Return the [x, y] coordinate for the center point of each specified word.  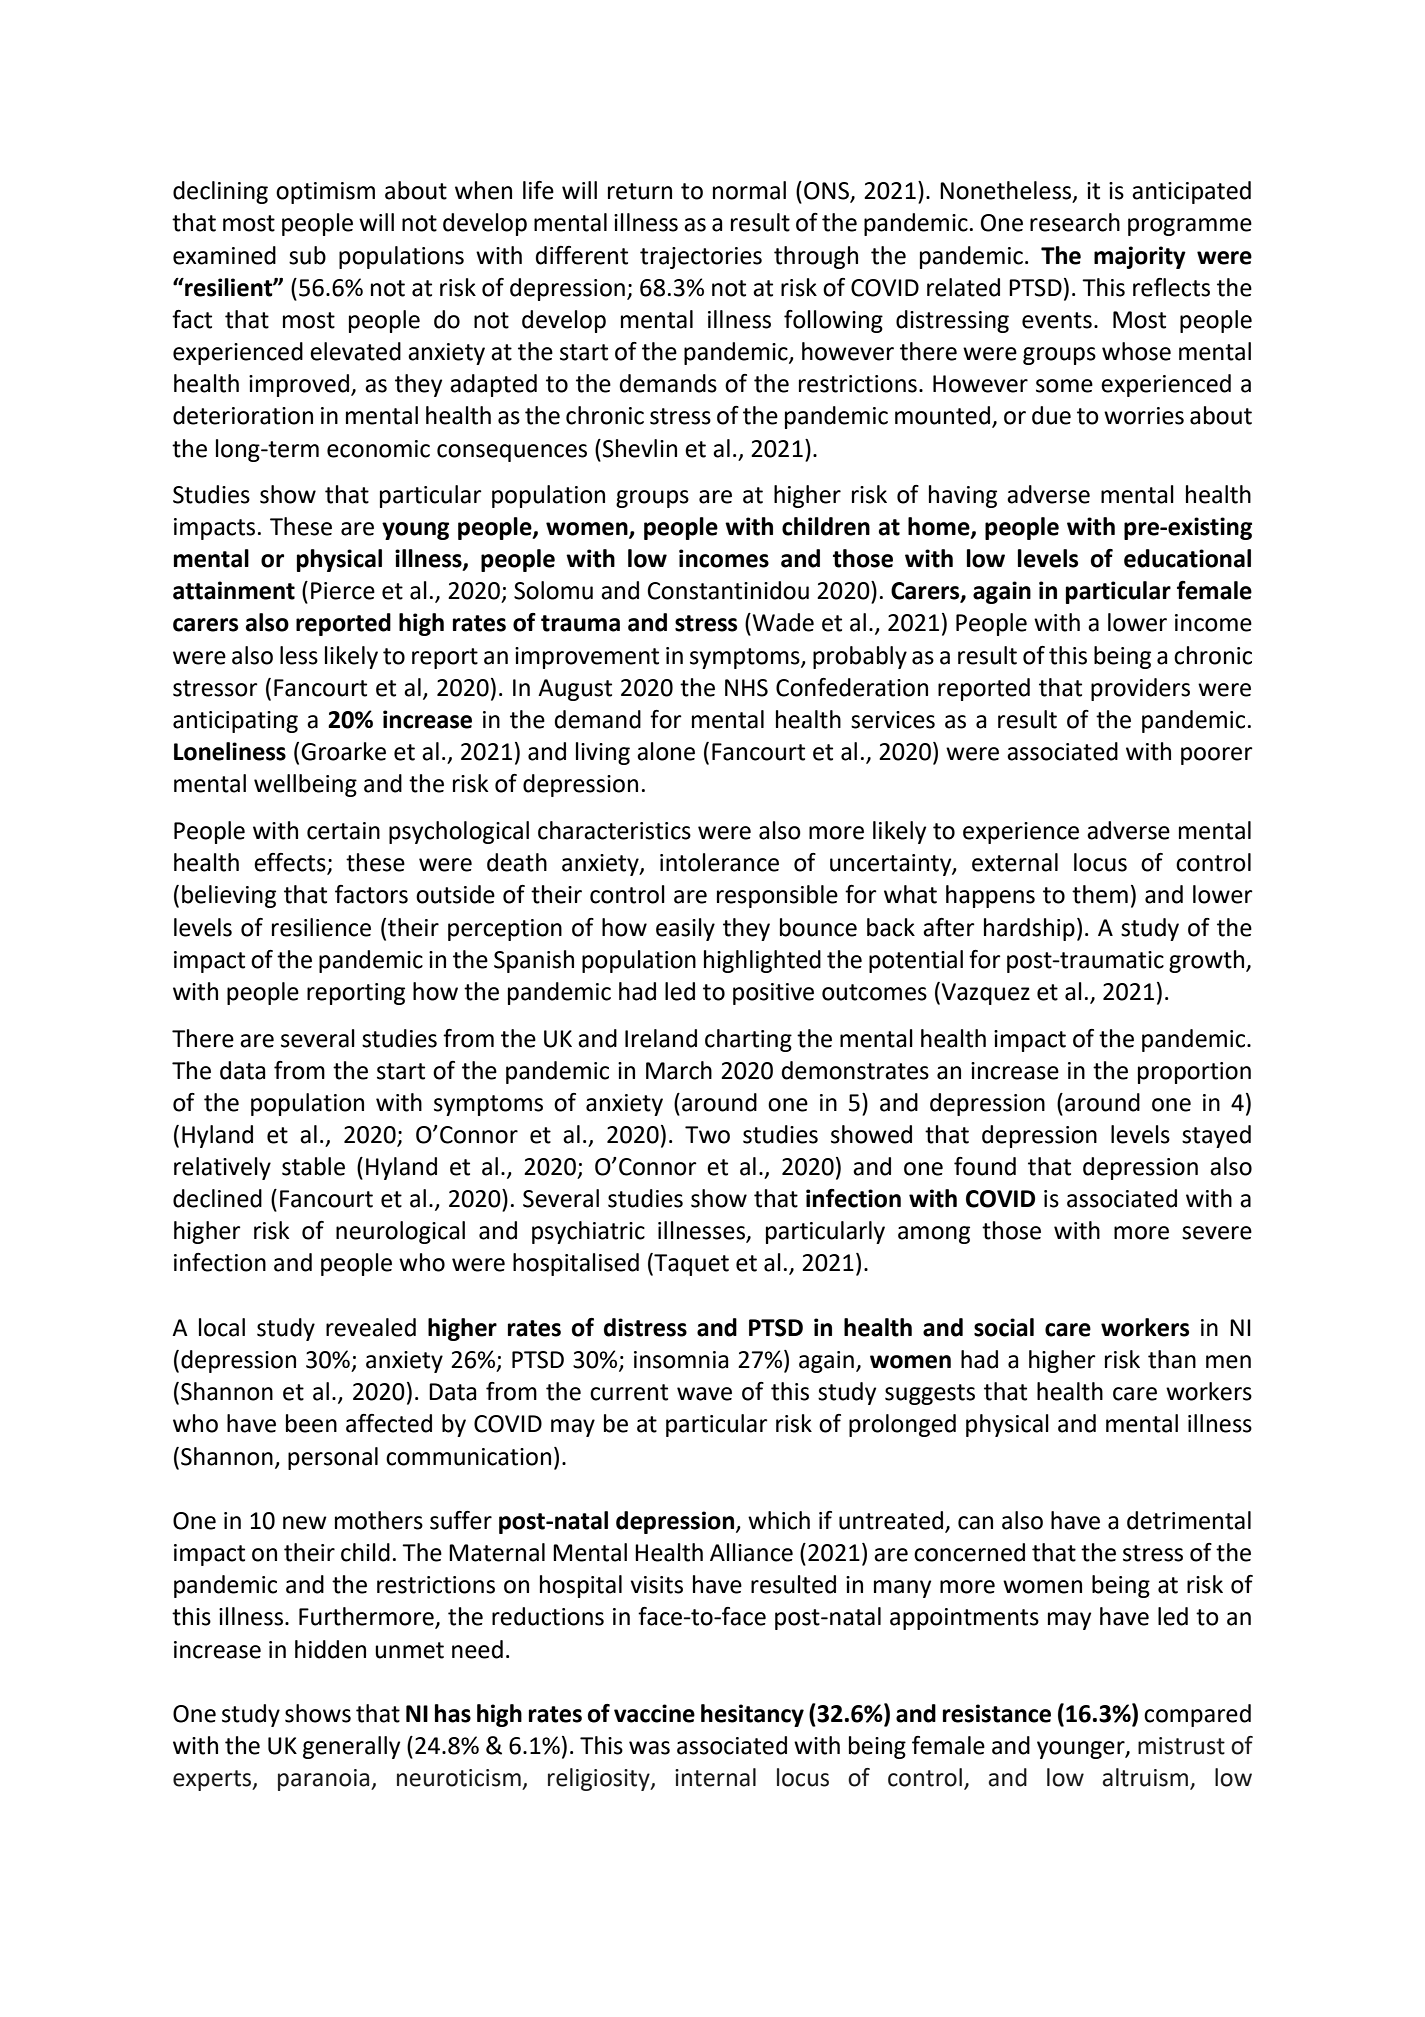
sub [307, 255]
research [1075, 222]
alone [666, 751]
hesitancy [752, 1715]
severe [1217, 1233]
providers [1140, 689]
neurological [400, 1232]
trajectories [701, 258]
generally [351, 1747]
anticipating [235, 722]
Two [707, 1135]
